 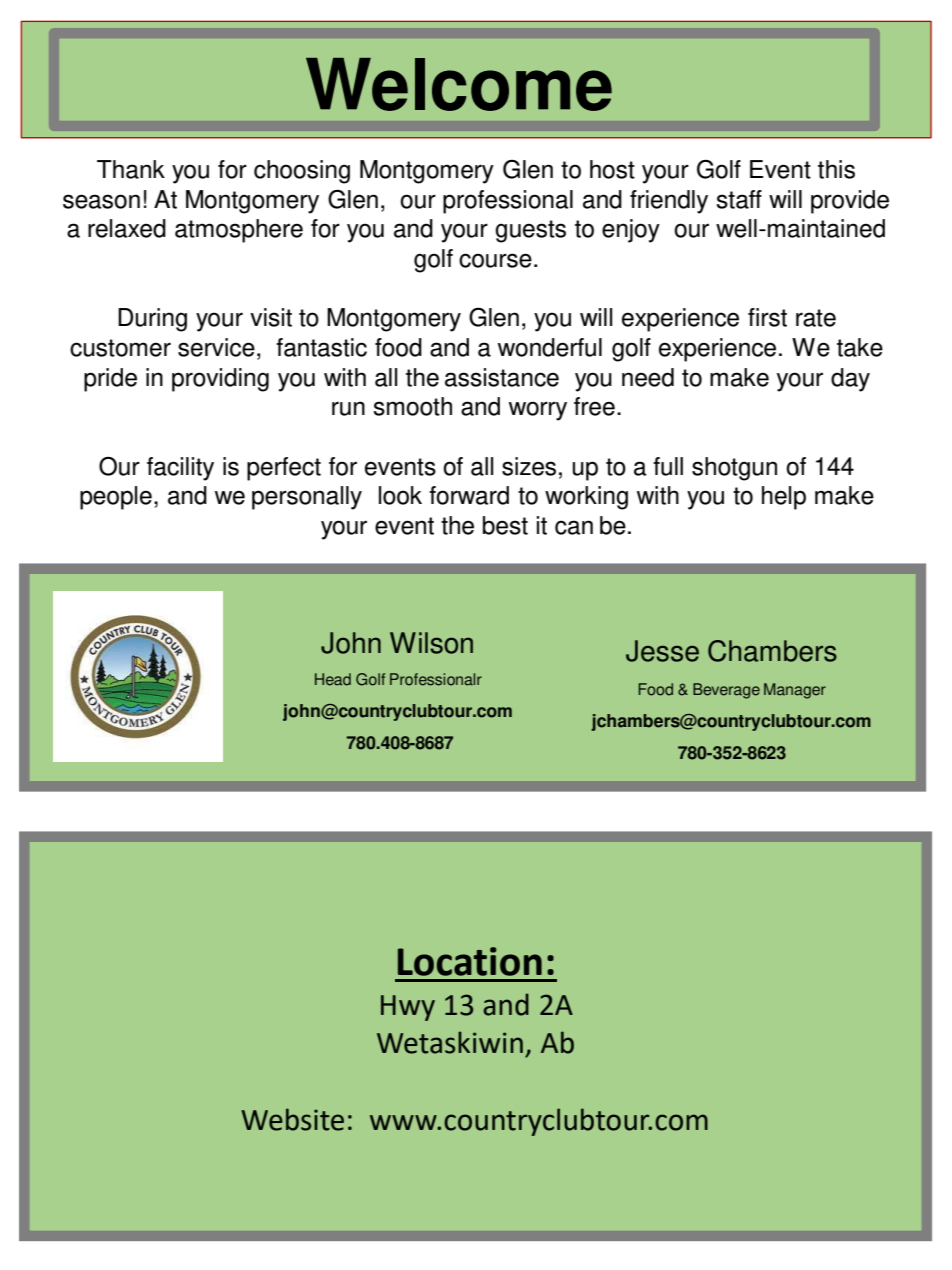 What do you see at coordinates (408, 1008) in the image?
I see `Hwy` at bounding box center [408, 1008].
